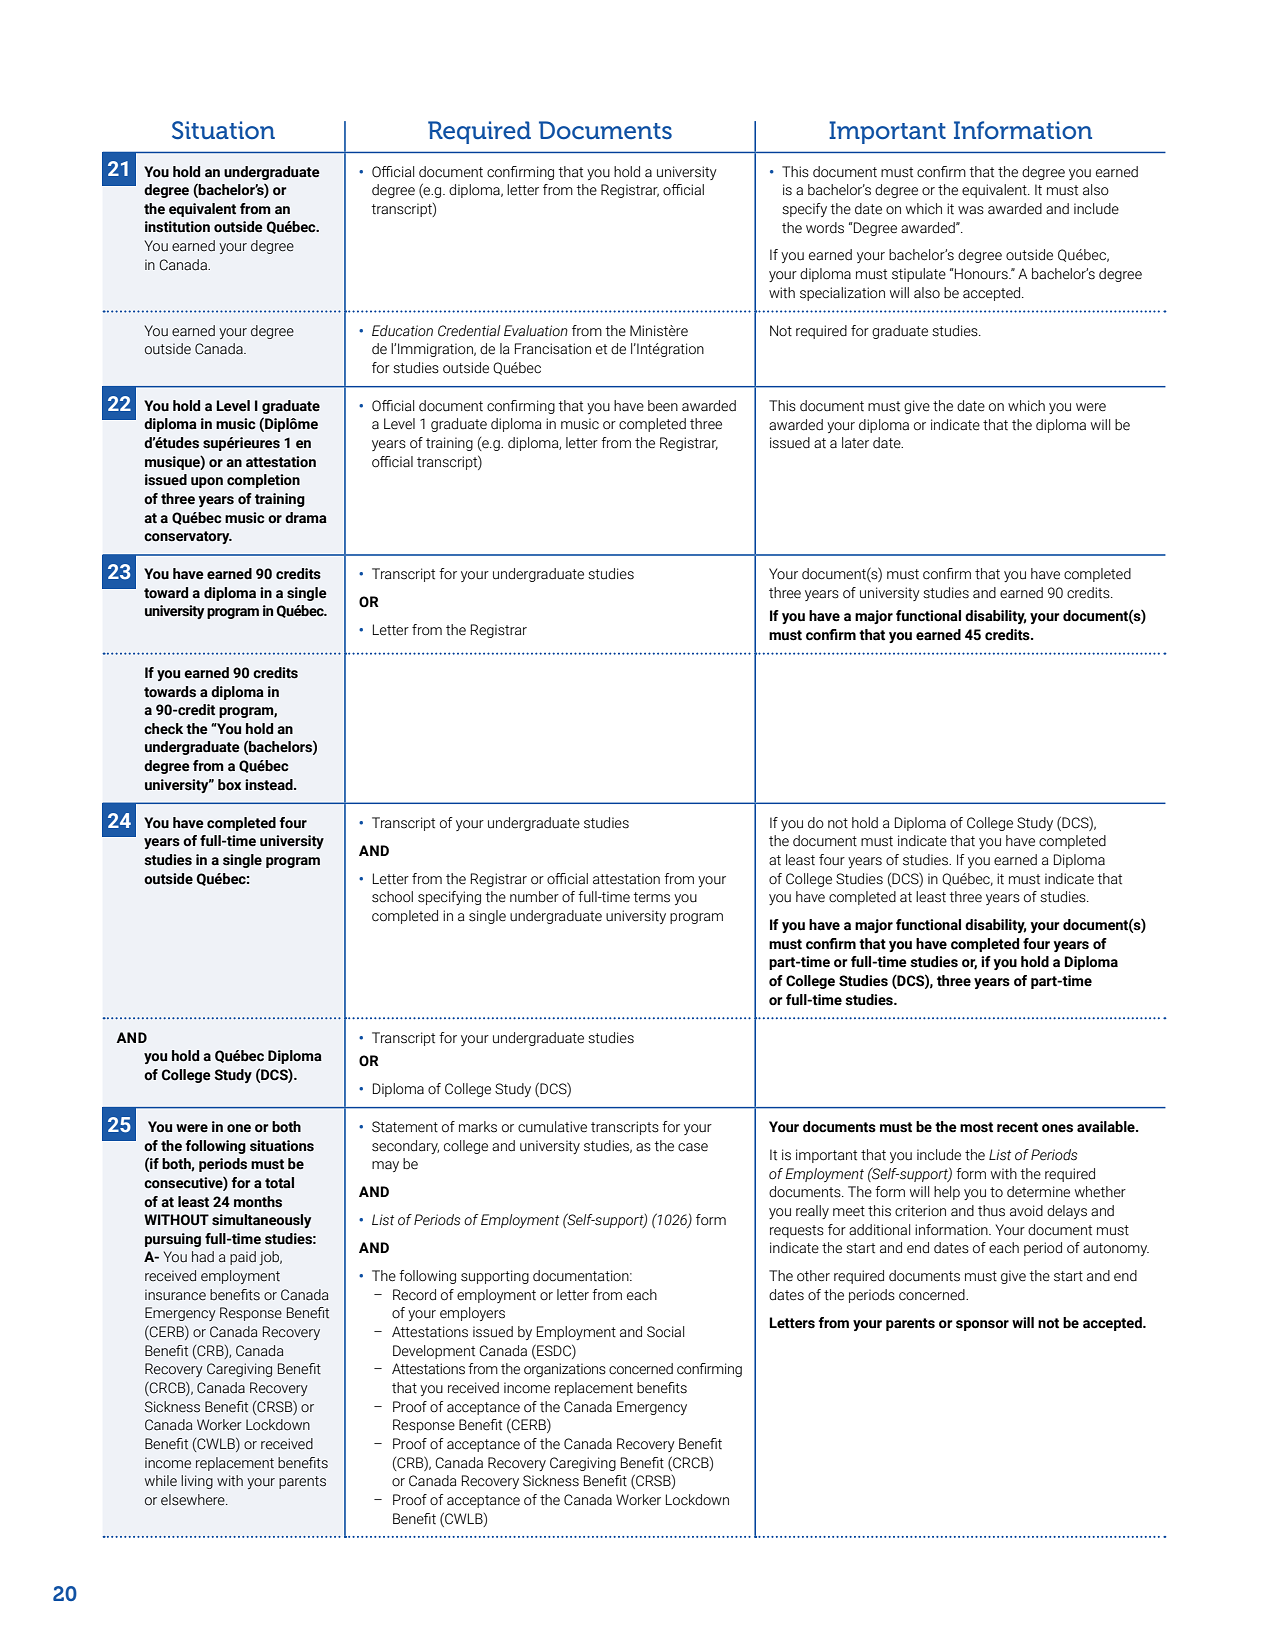 The width and height of the image is (1268, 1640). What do you see at coordinates (197, 1482) in the image?
I see `living` at bounding box center [197, 1482].
